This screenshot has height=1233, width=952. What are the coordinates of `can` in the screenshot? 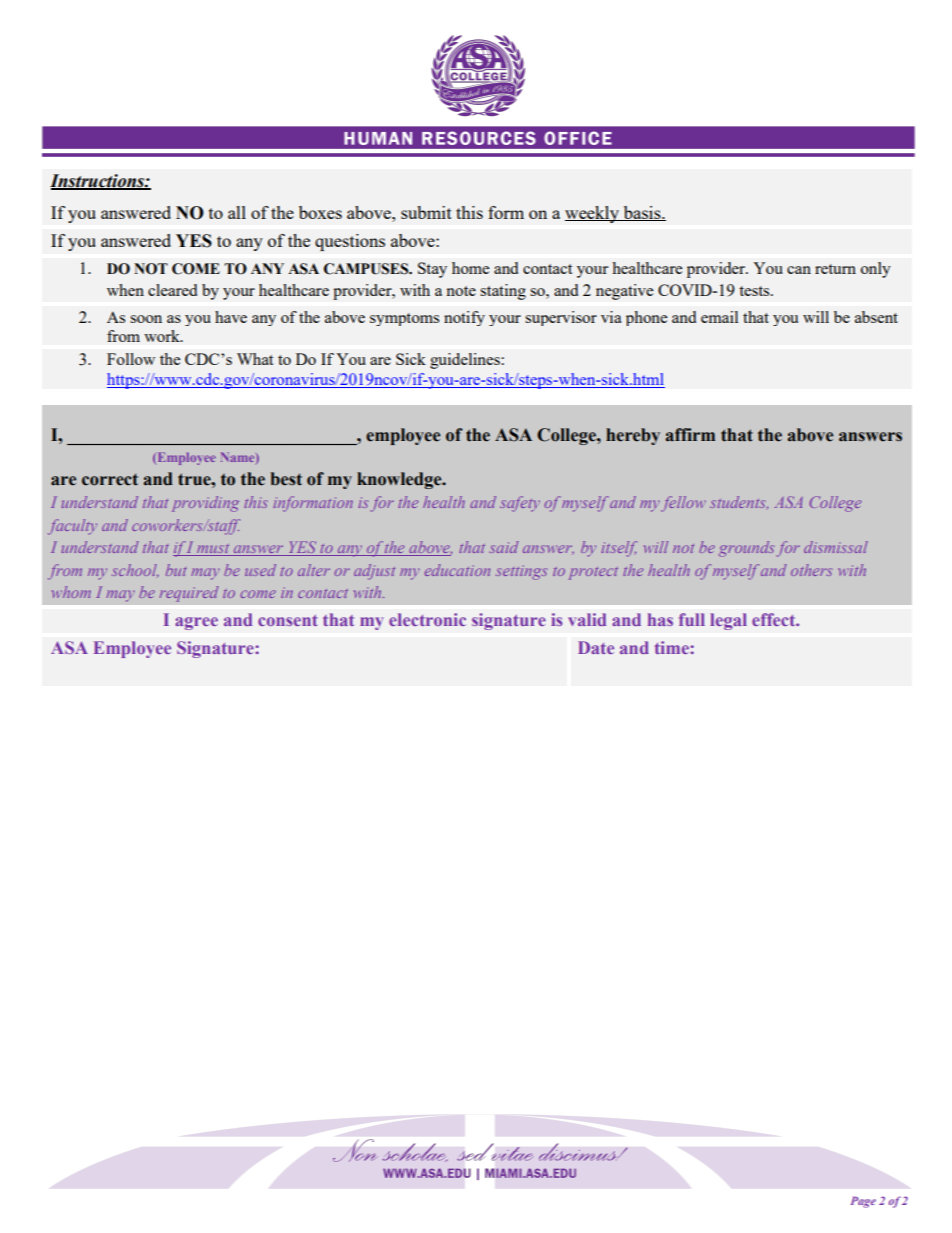 It's located at (799, 270).
